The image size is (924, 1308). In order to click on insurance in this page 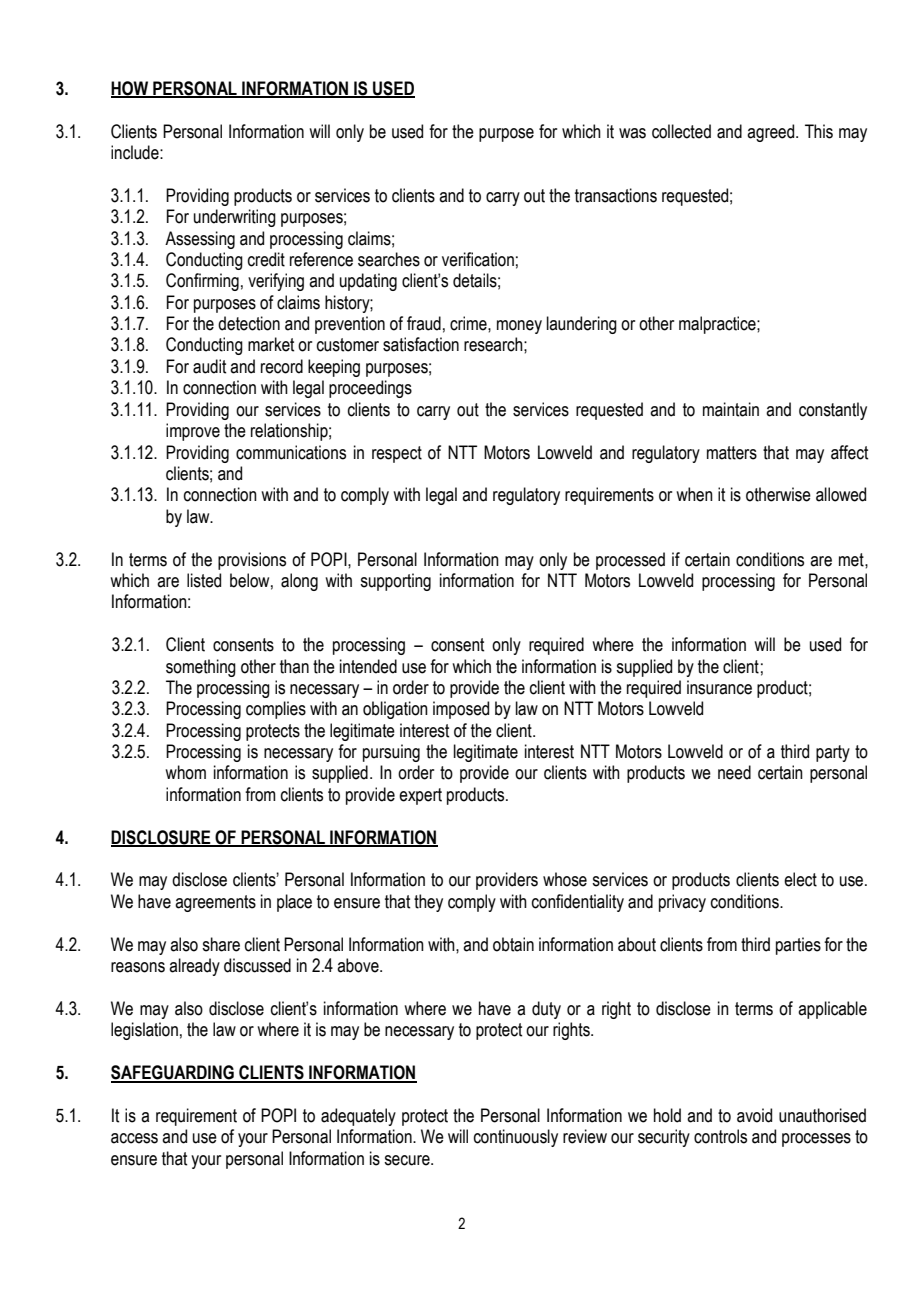, I will do `click(719, 687)`.
